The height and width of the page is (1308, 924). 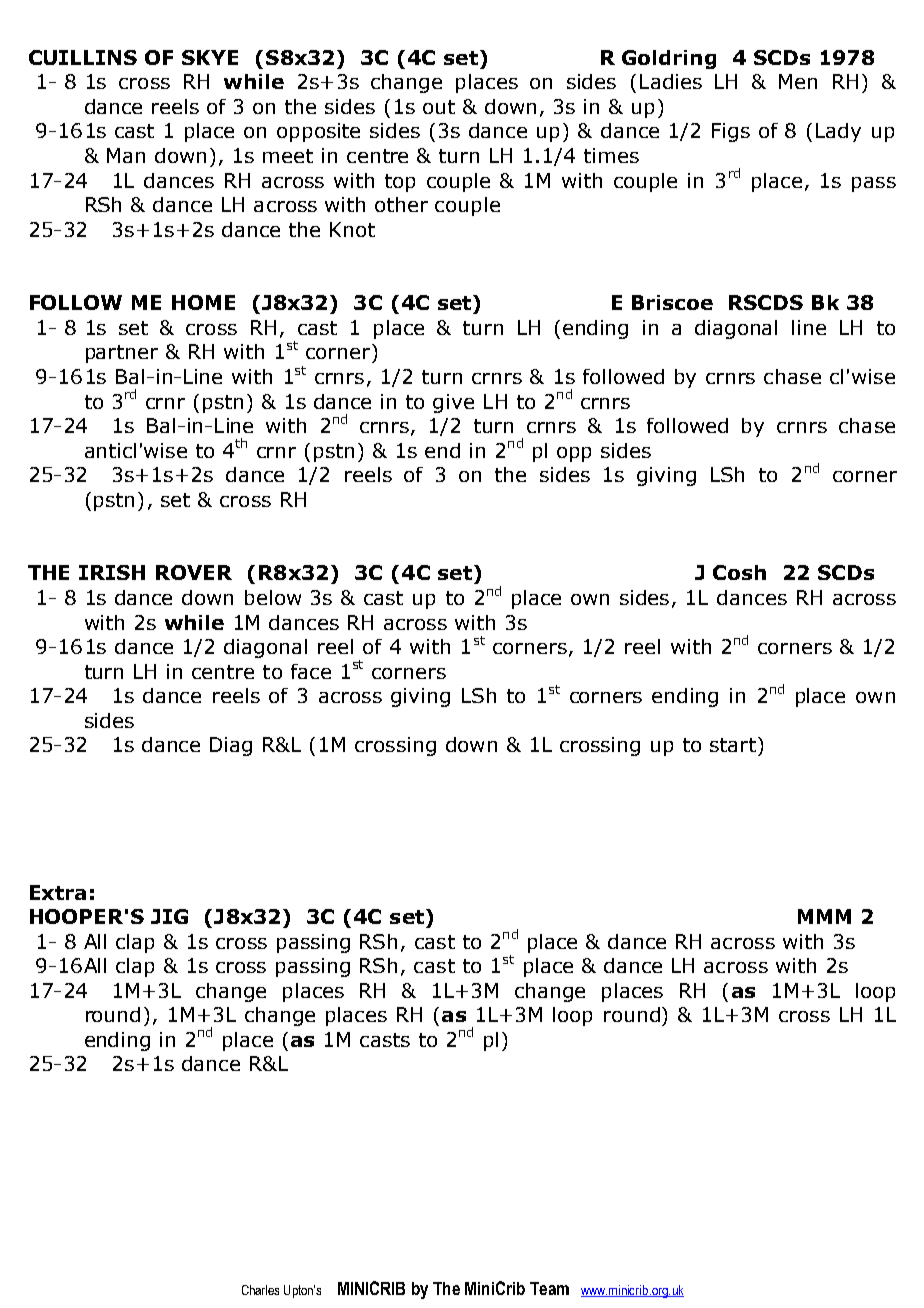 What do you see at coordinates (549, 1288) in the page?
I see `Team` at bounding box center [549, 1288].
